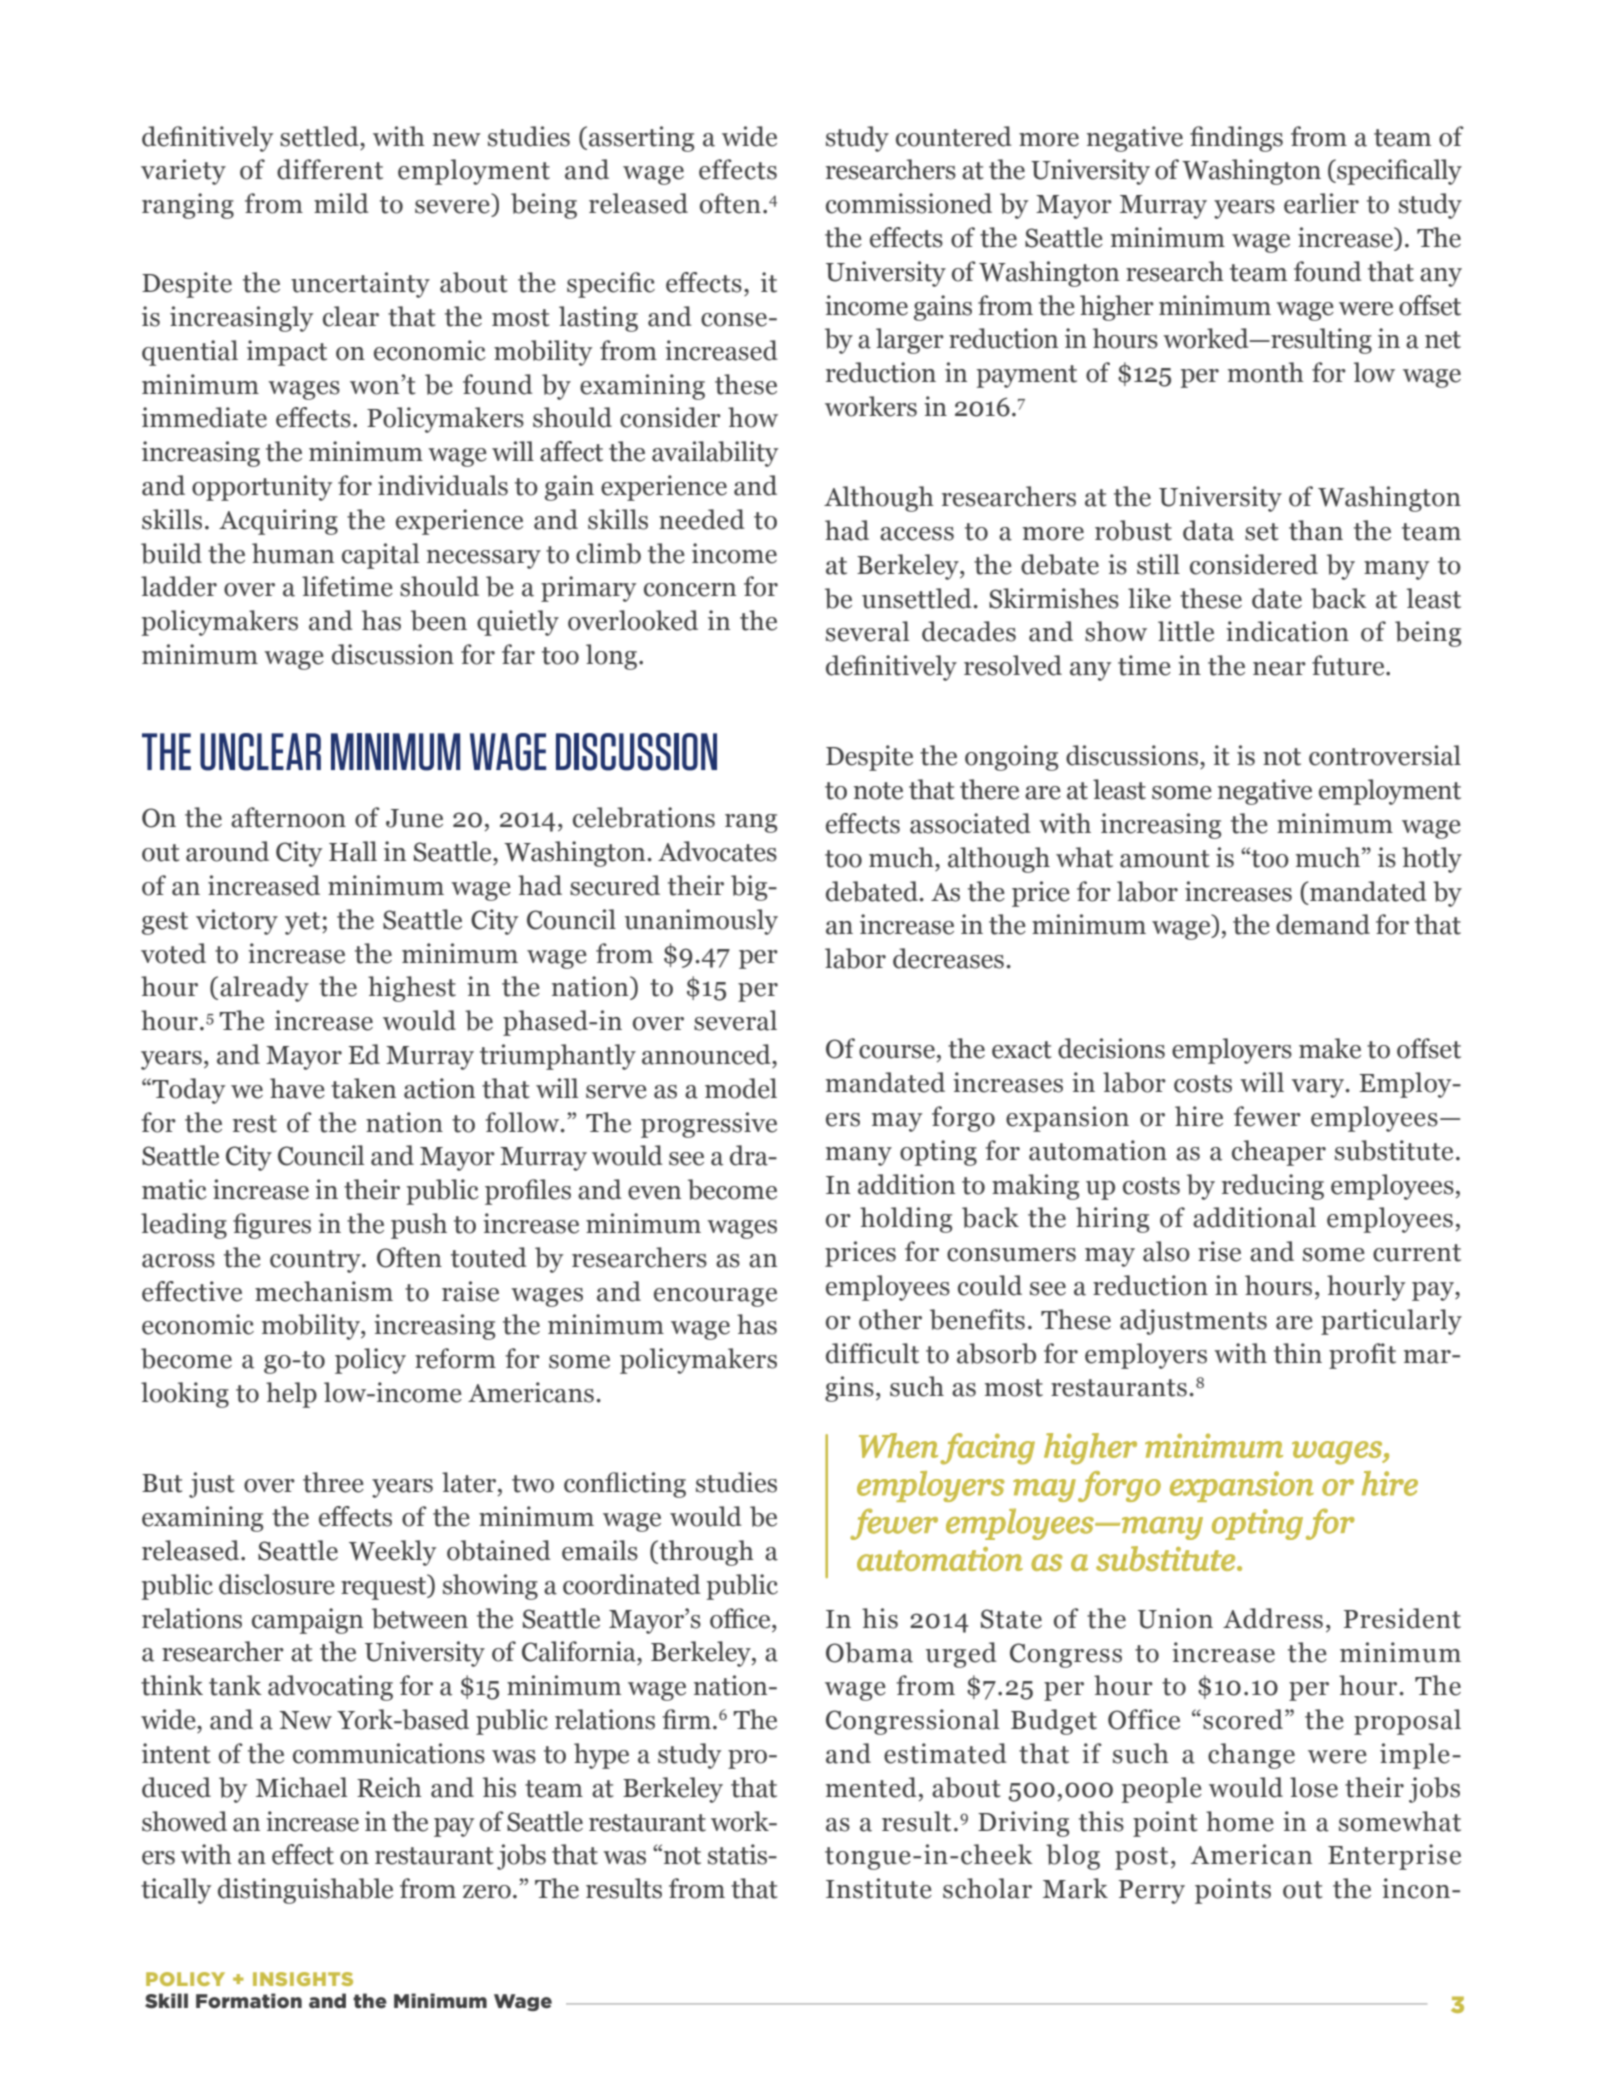 The height and width of the screenshot is (2075, 1603). Describe the element at coordinates (341, 203) in the screenshot. I see `mild` at that location.
